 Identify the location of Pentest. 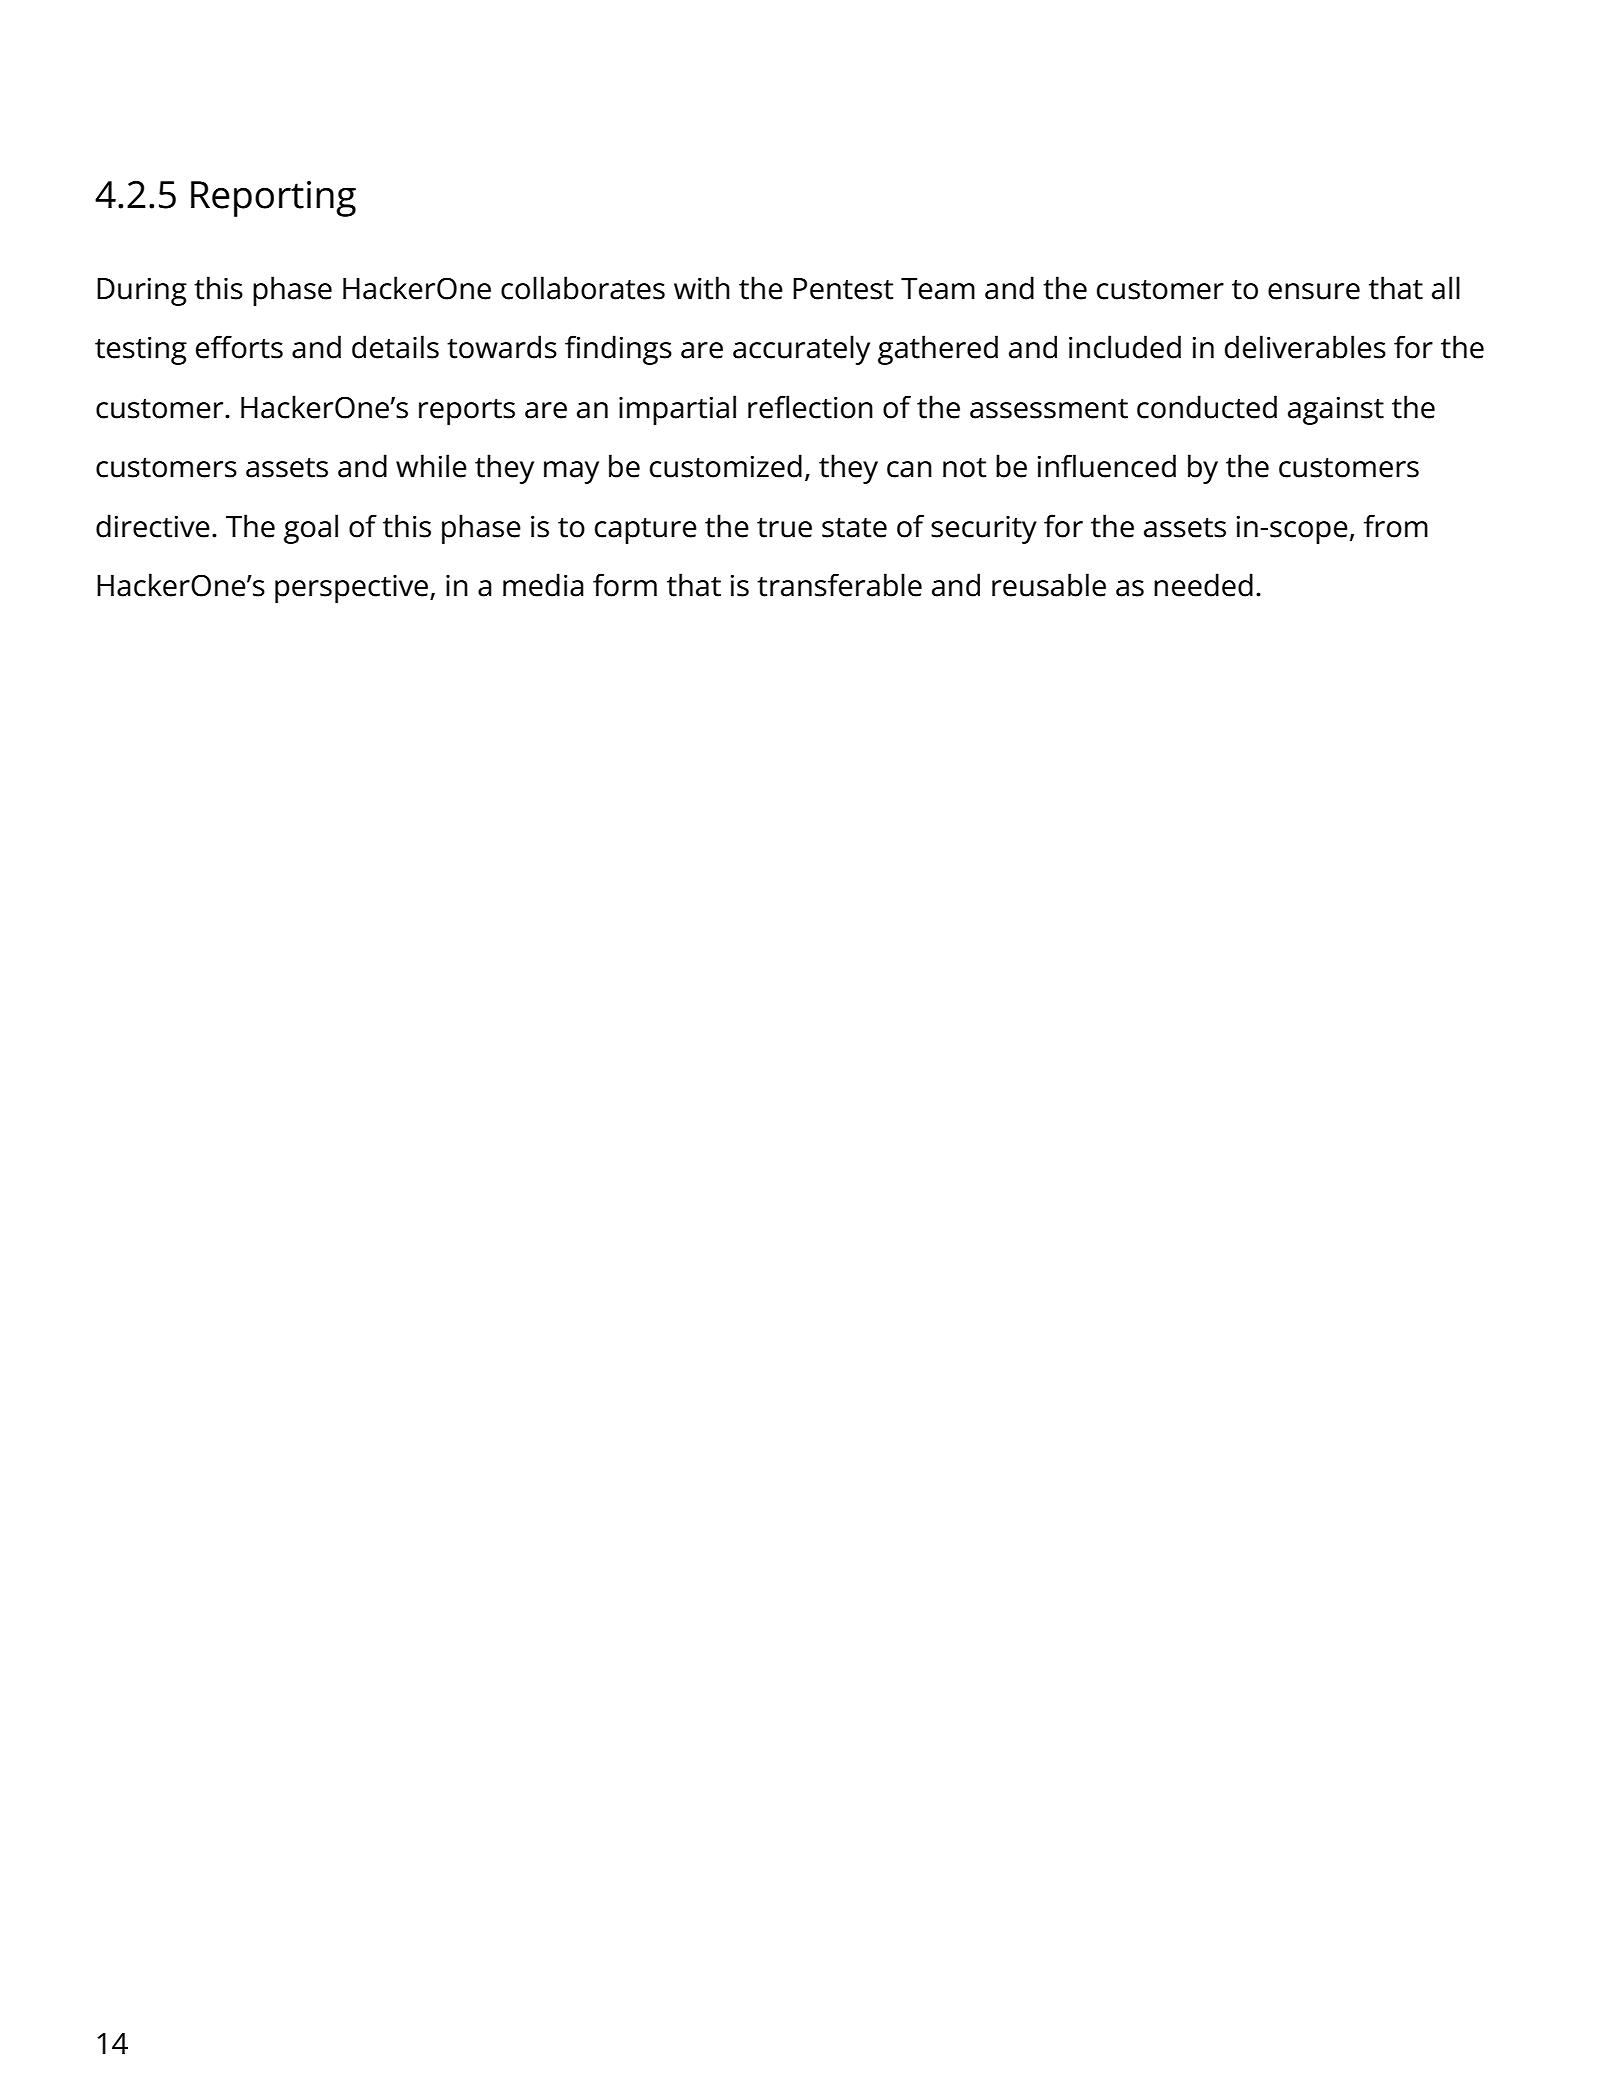
(843, 289).
